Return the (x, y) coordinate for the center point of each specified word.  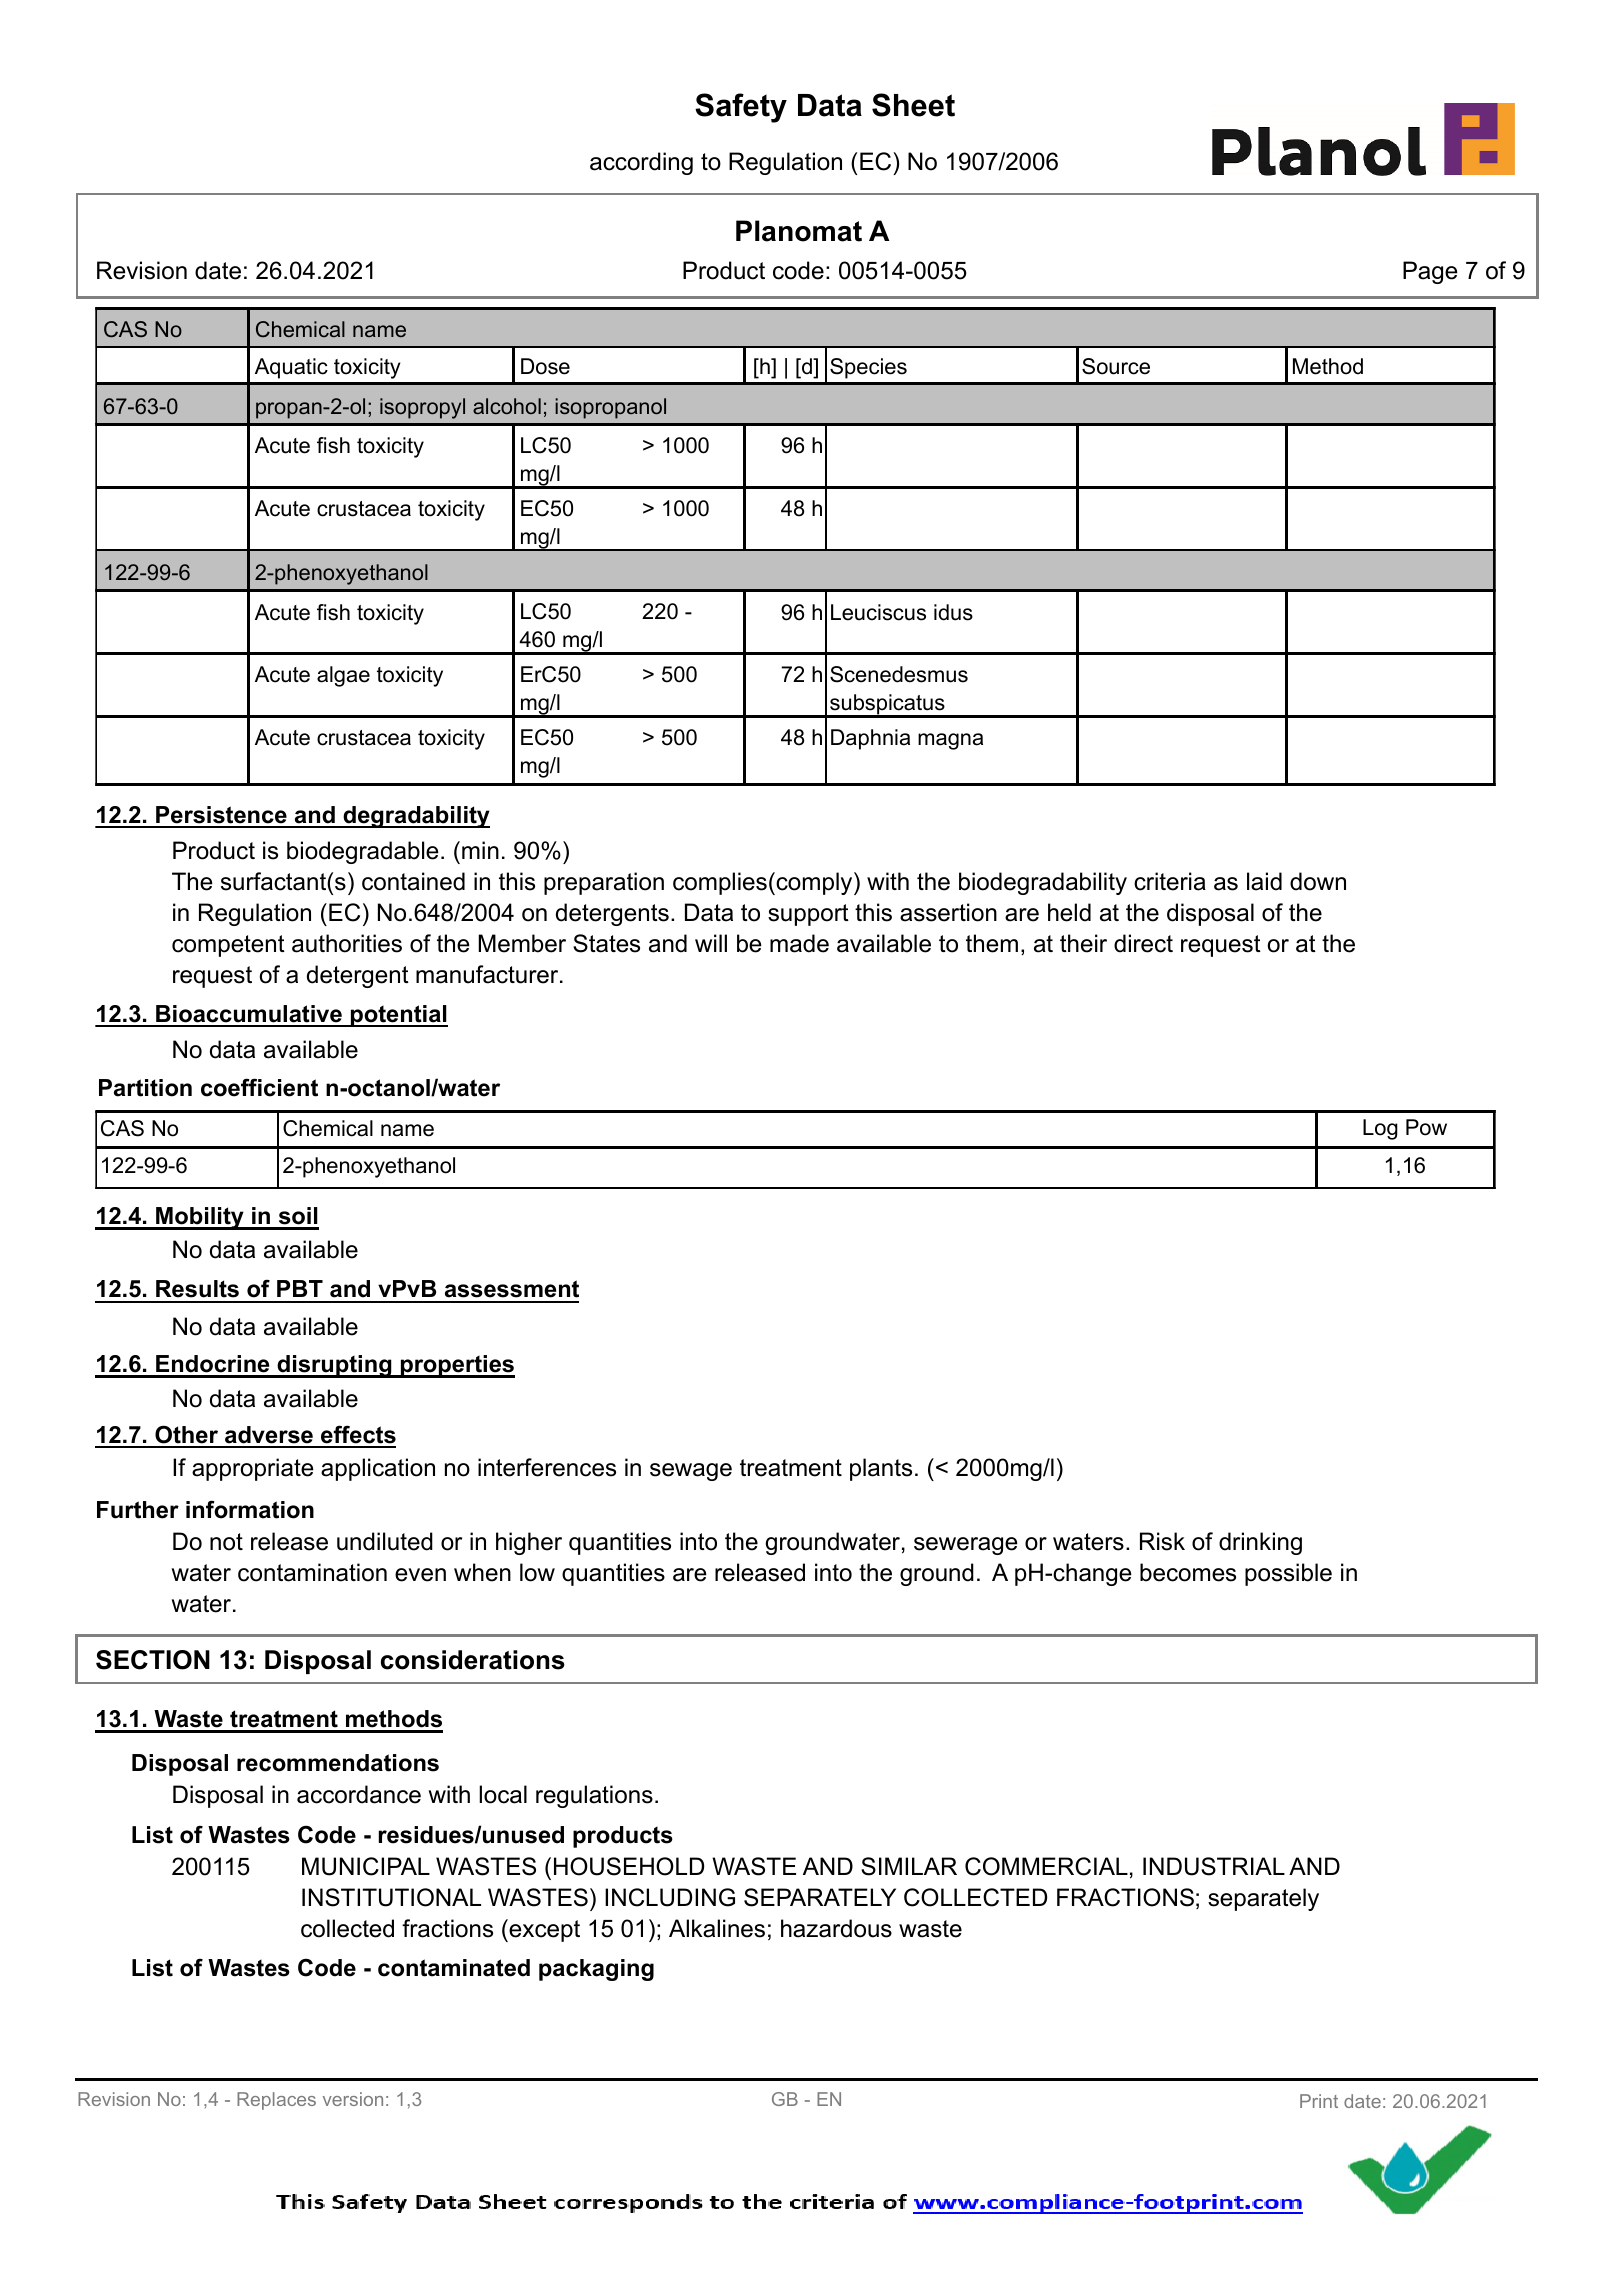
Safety (741, 108)
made (799, 943)
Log (1380, 1129)
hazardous (836, 1928)
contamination (312, 1572)
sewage (691, 1472)
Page (1430, 272)
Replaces (276, 2101)
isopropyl (422, 408)
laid (1264, 881)
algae (343, 676)
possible (1288, 1574)
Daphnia (870, 739)
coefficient (259, 1087)
